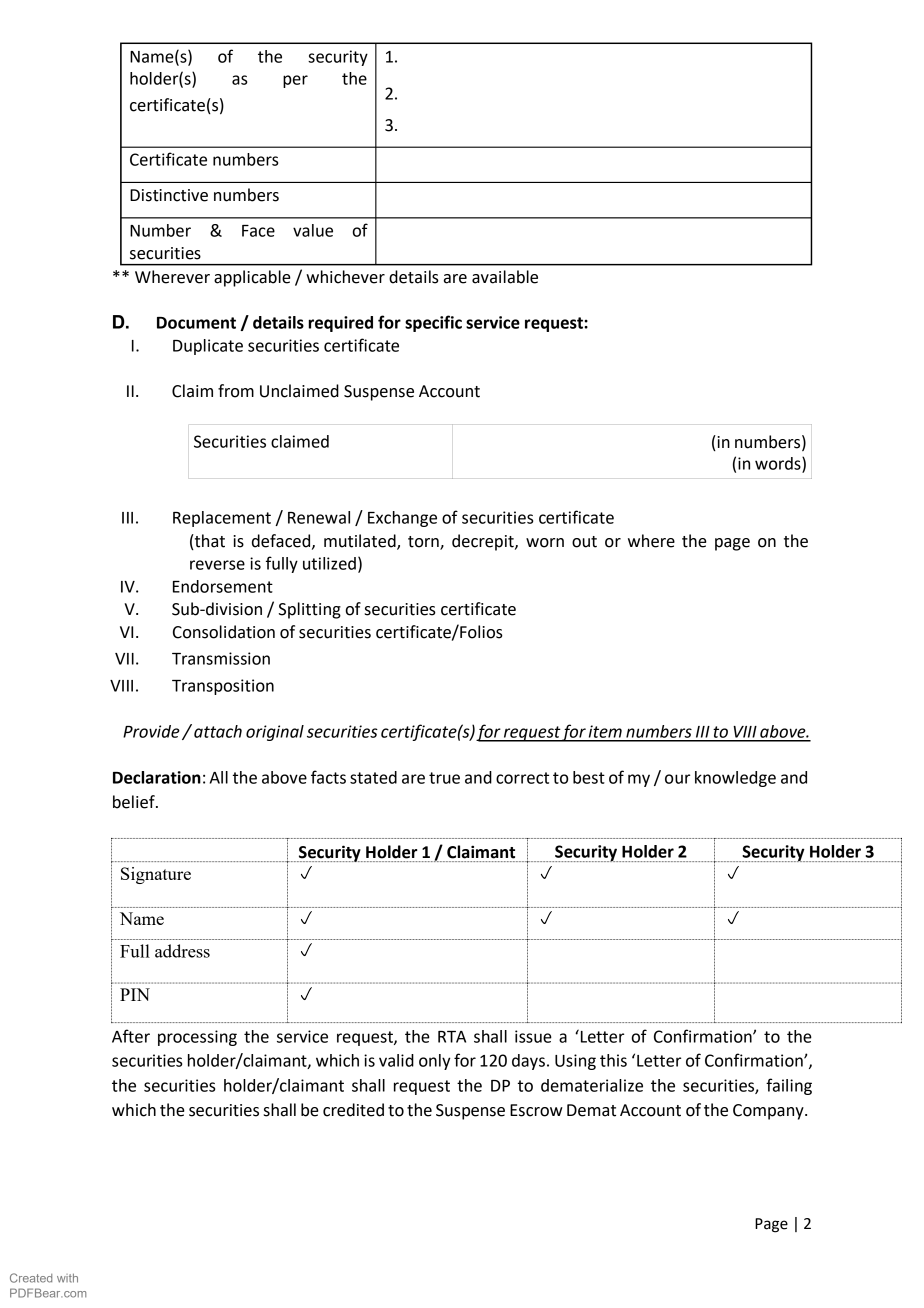 Image resolution: width=924 pixels, height=1308 pixels. Describe the element at coordinates (444, 778) in the screenshot. I see `true` at that location.
